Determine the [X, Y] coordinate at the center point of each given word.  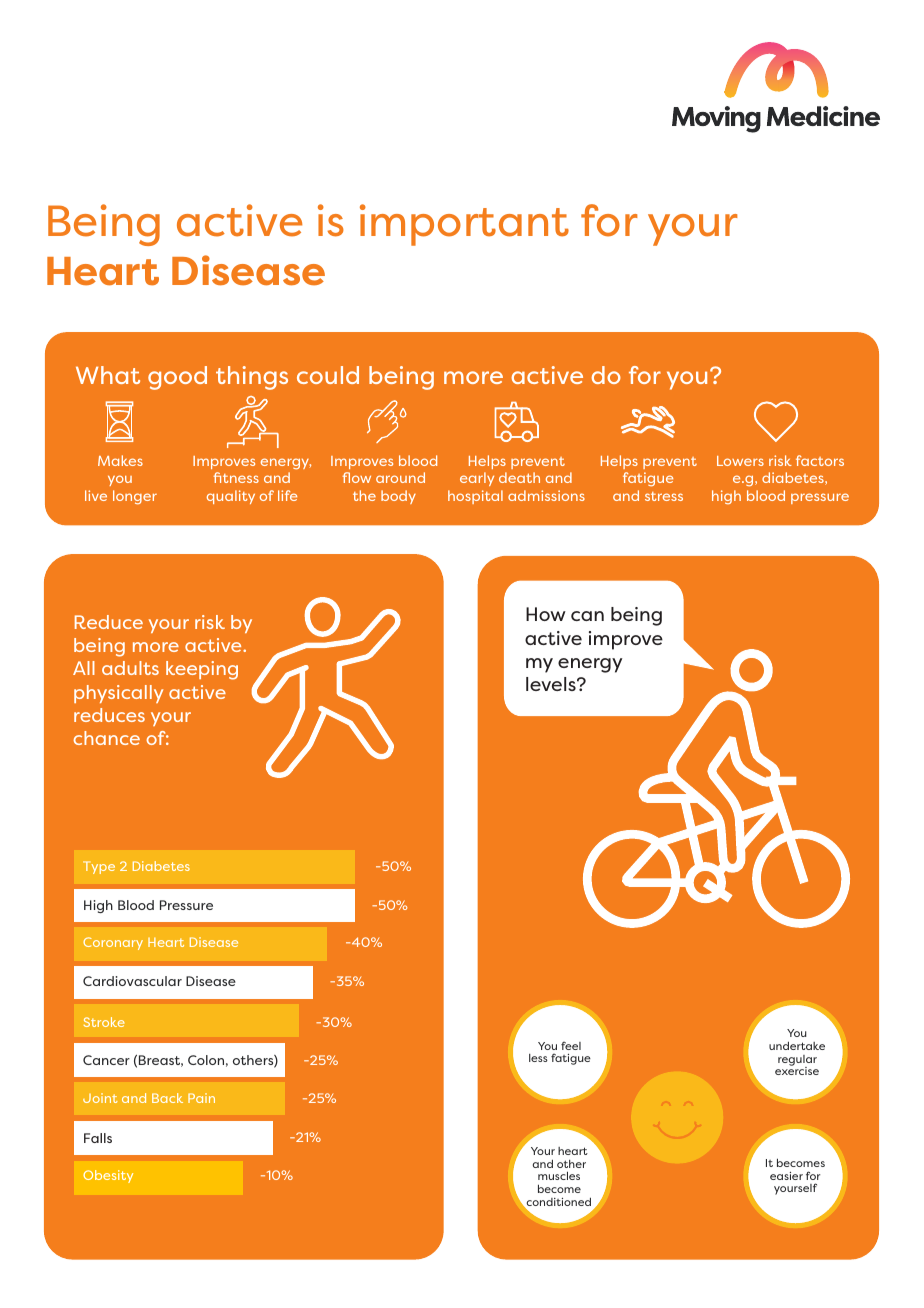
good [177, 378]
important [464, 225]
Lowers [740, 461]
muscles [559, 1175]
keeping [202, 670]
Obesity [108, 1176]
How [546, 614]
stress [664, 496]
